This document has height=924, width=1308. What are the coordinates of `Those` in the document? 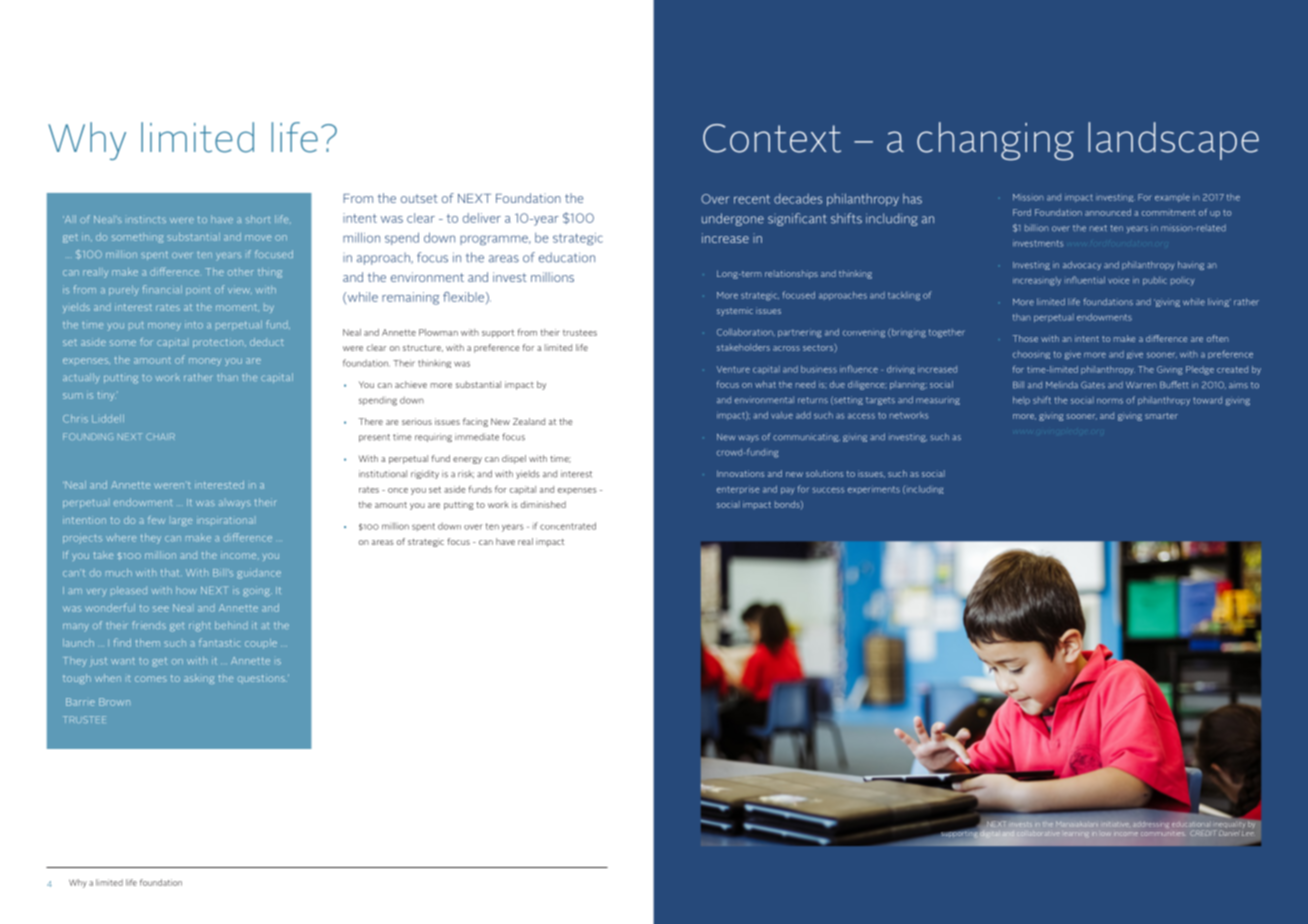 It's located at (1025, 338).
